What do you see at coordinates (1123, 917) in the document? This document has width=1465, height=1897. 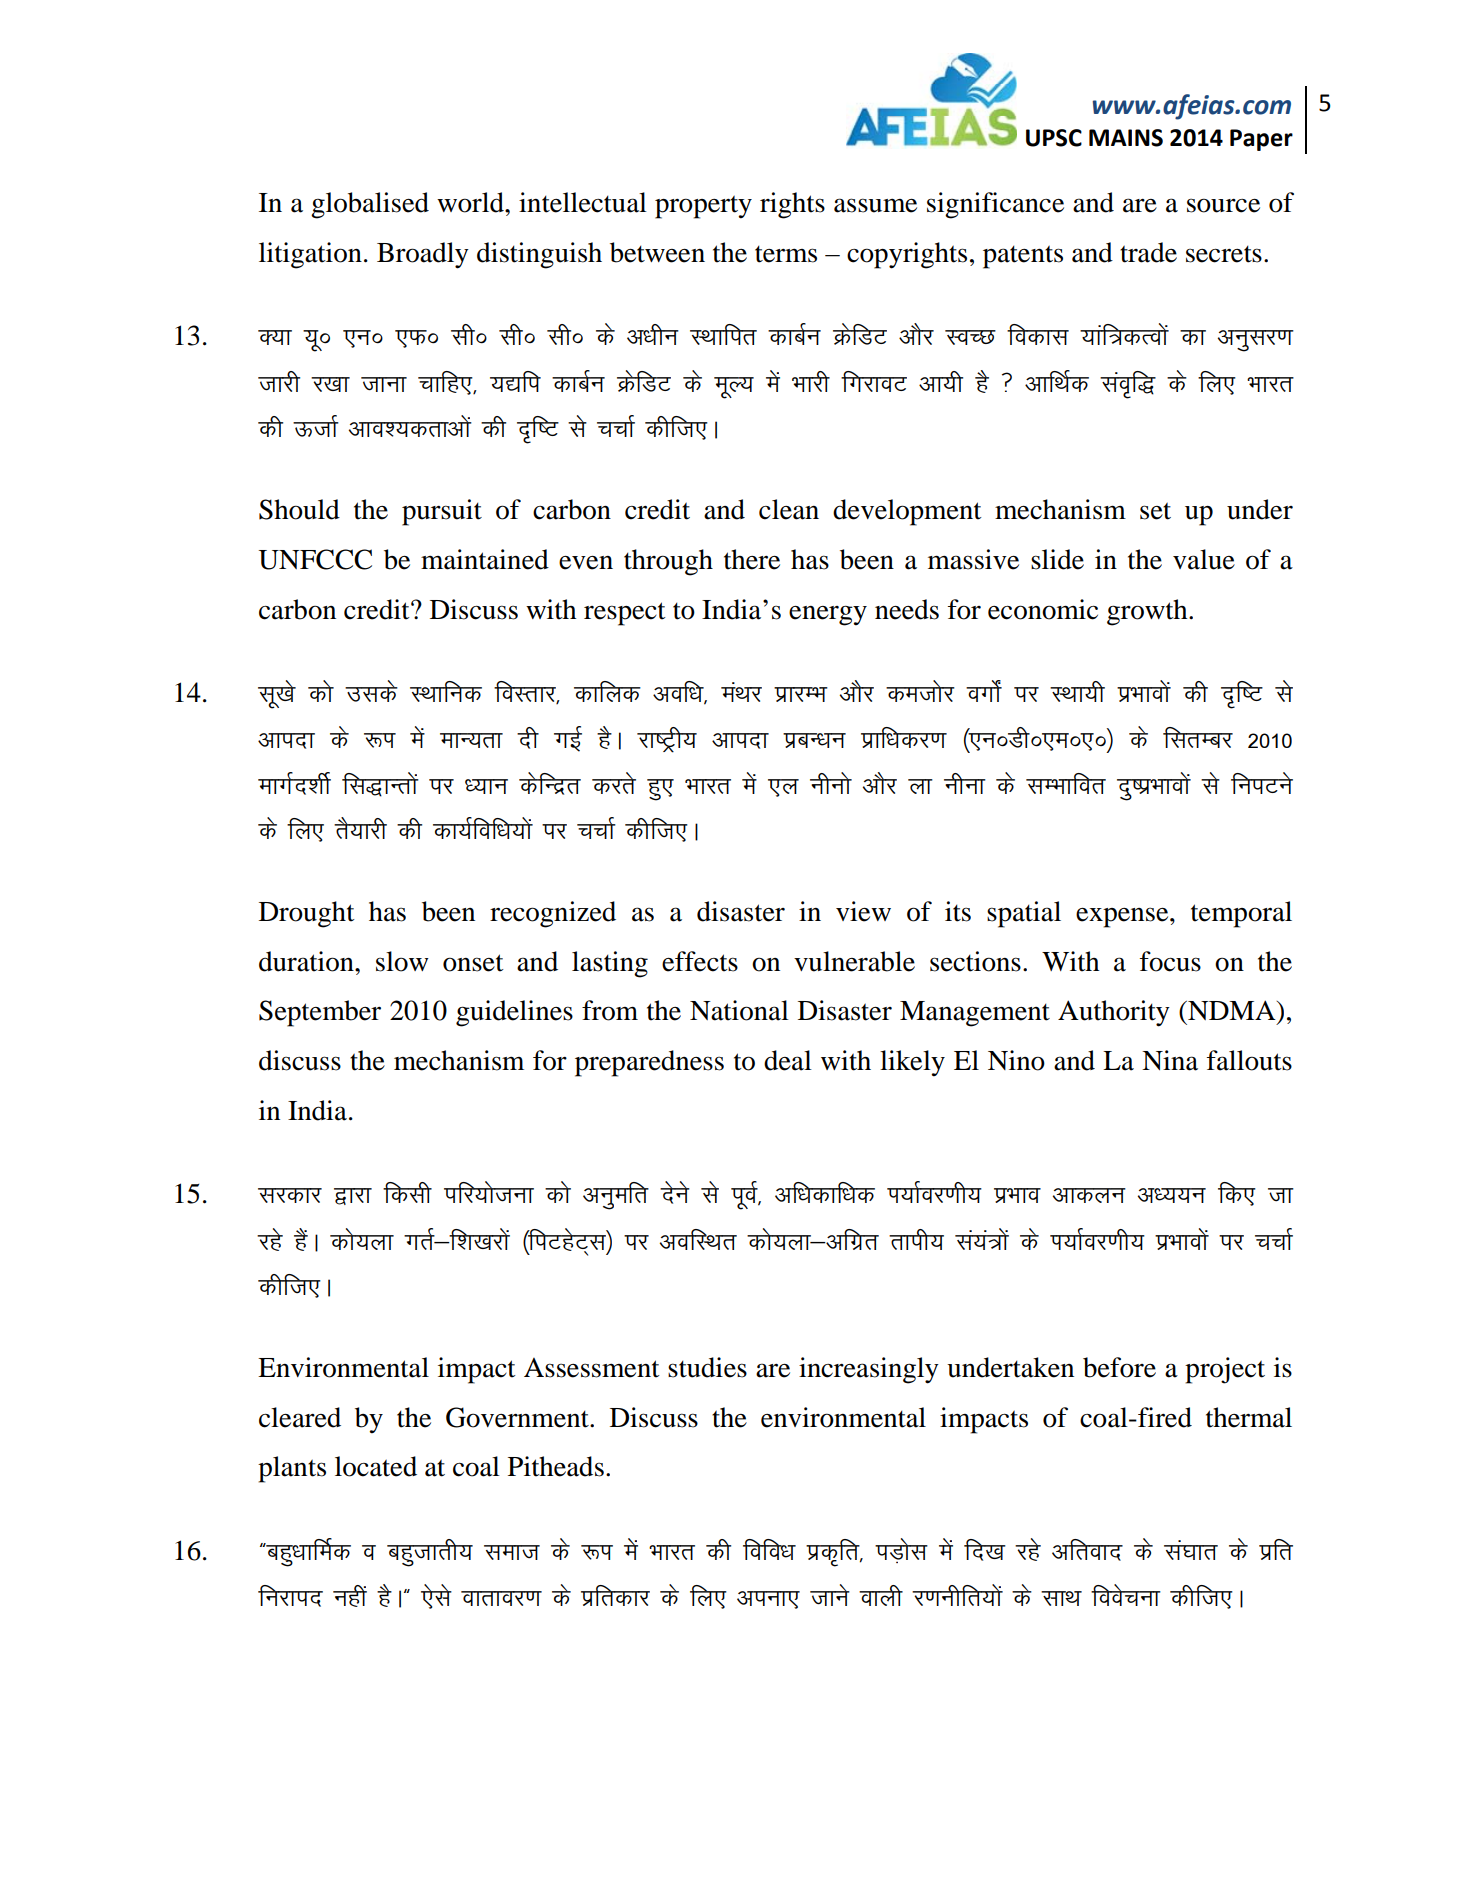 I see `expense` at bounding box center [1123, 917].
